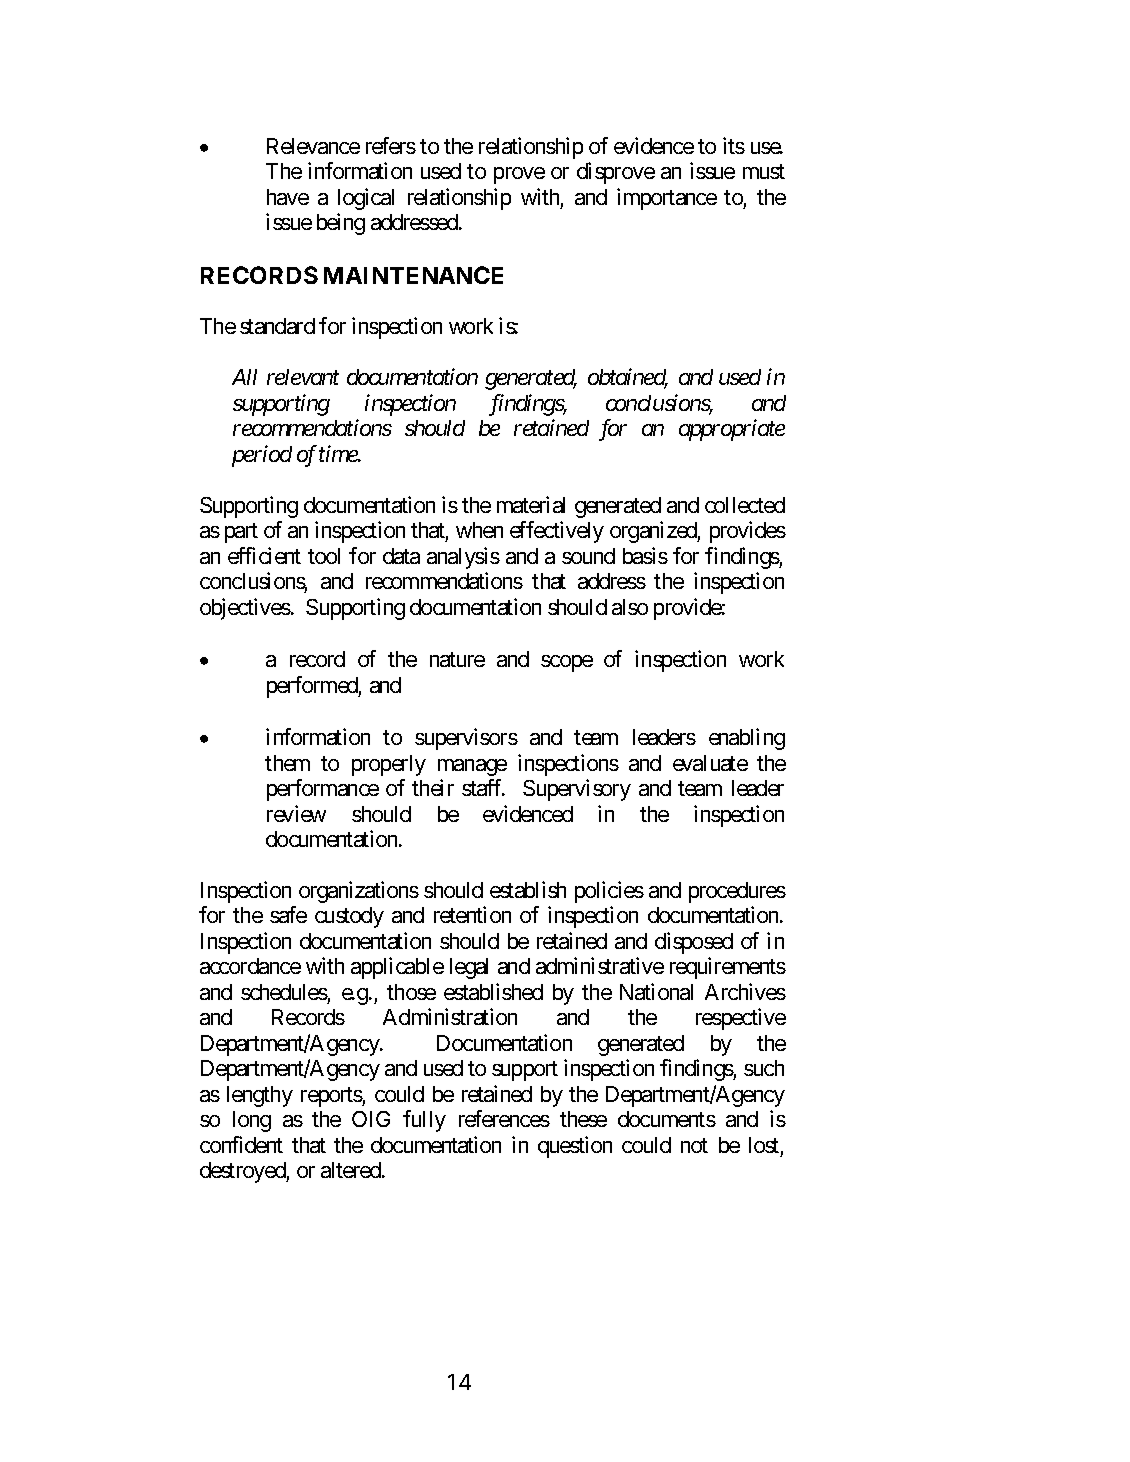 Image resolution: width=1130 pixels, height=1462 pixels. Describe the element at coordinates (391, 145) in the screenshot. I see `refers` at that location.
